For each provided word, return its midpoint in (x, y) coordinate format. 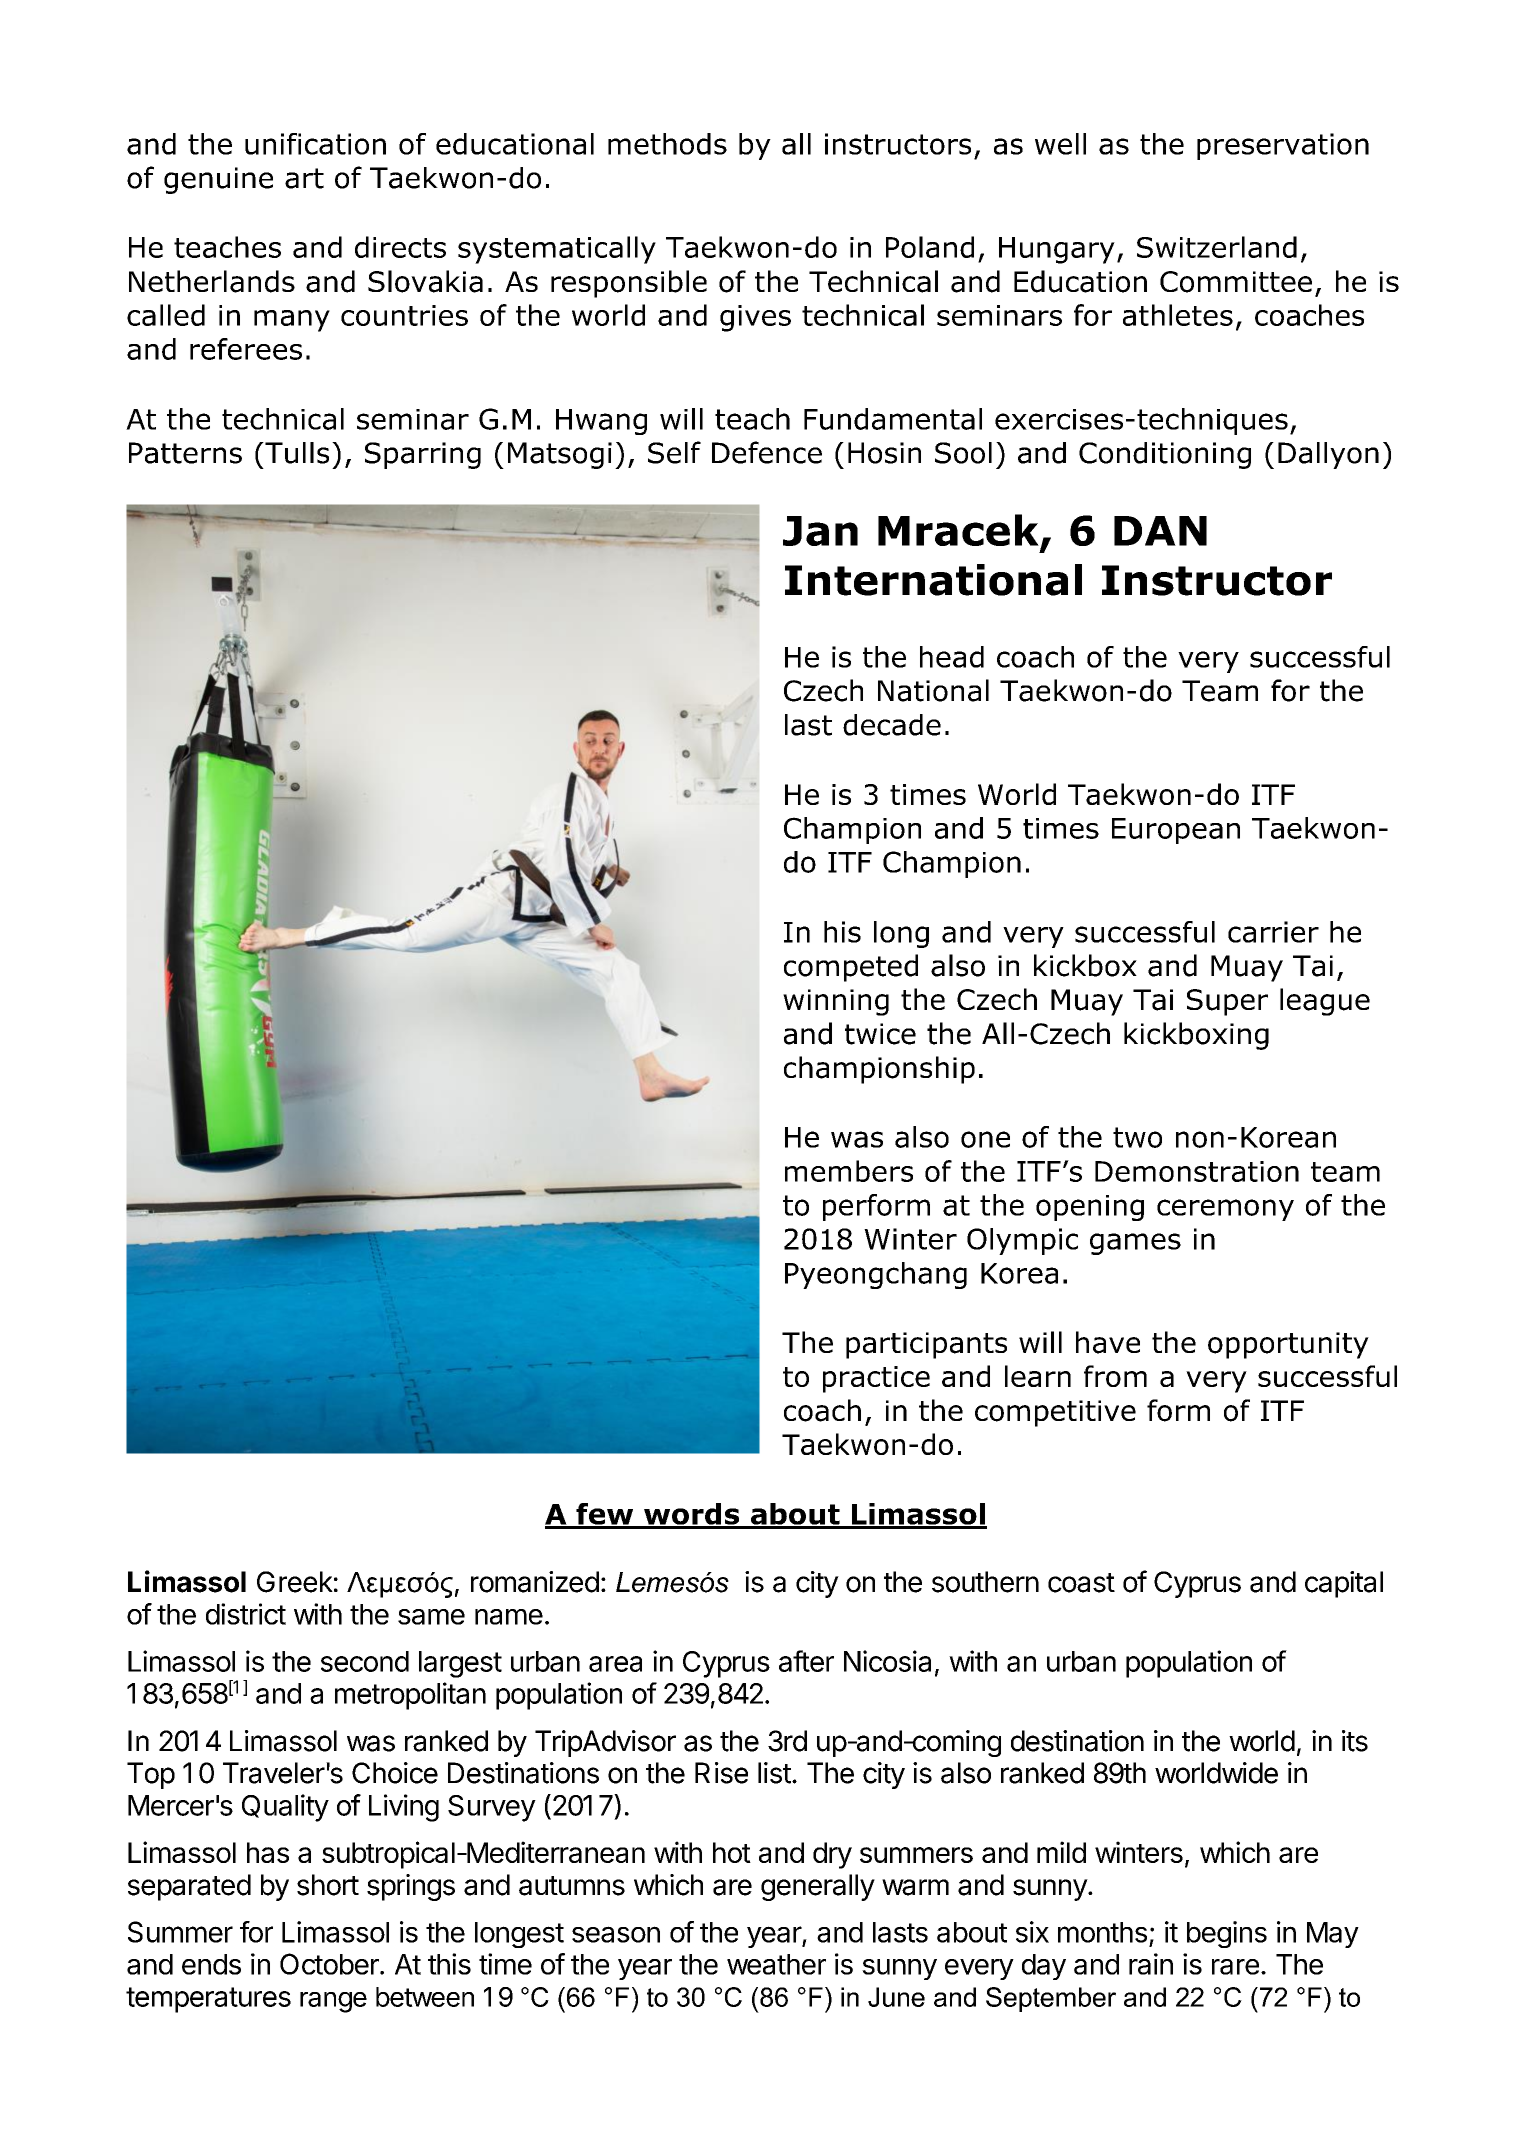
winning (836, 1002)
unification (315, 144)
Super (1227, 1002)
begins (1227, 1934)
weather (776, 1964)
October (330, 1964)
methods (667, 144)
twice (880, 1034)
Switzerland (1217, 247)
